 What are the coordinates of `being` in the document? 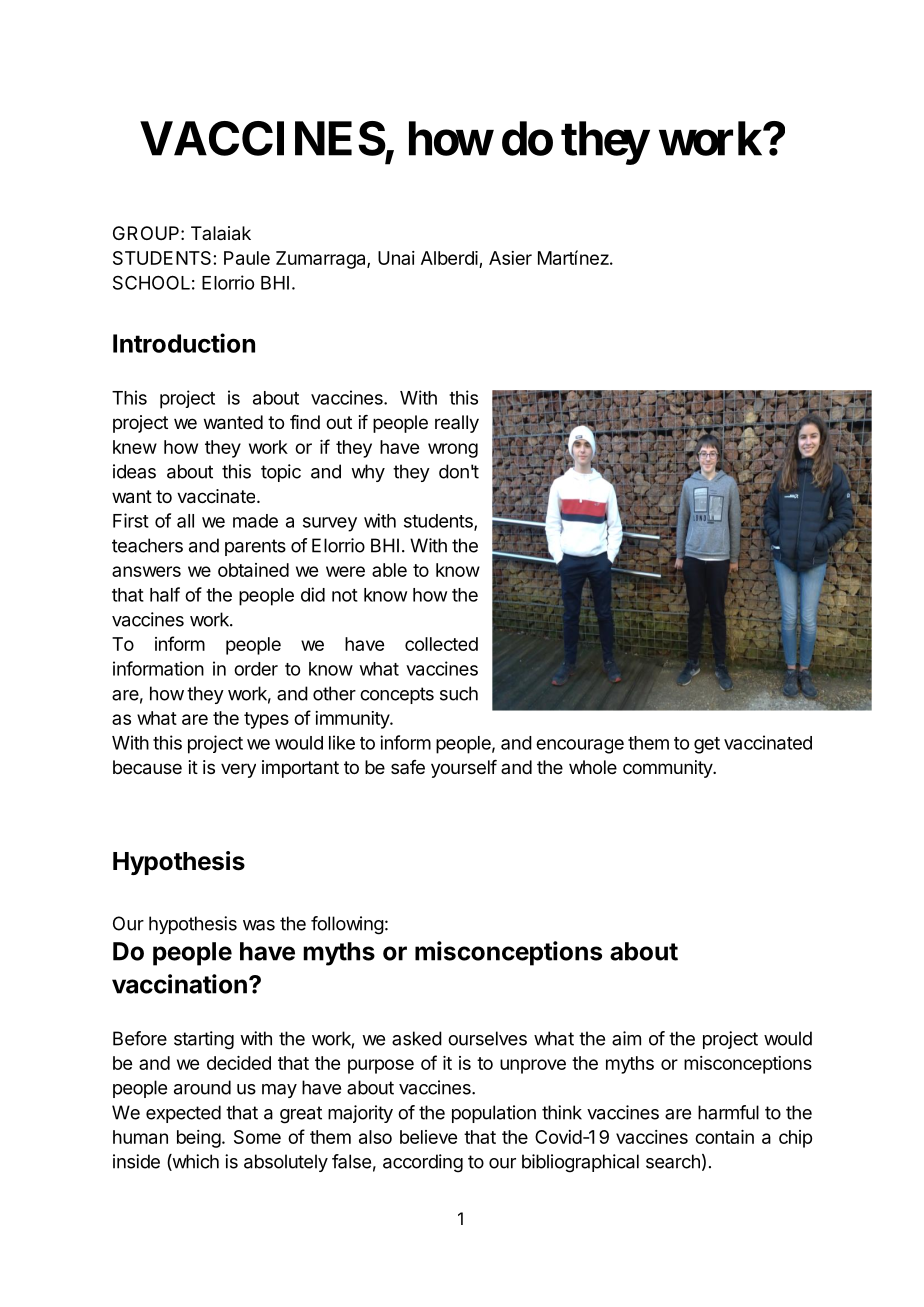 It's located at (199, 1139).
